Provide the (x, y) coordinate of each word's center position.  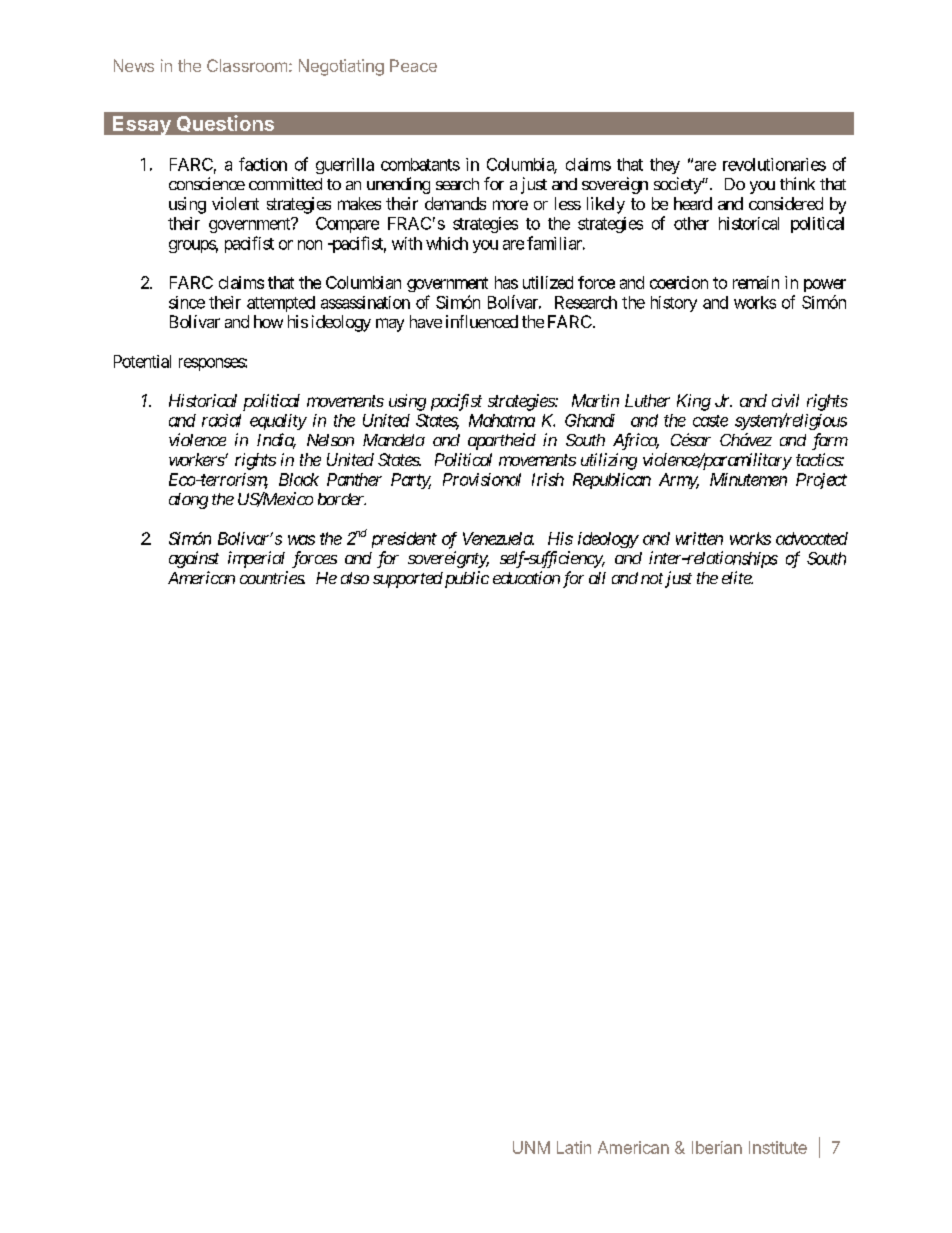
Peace (413, 65)
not (652, 578)
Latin (574, 1147)
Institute (778, 1147)
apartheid (502, 441)
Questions (225, 123)
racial (221, 420)
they (665, 166)
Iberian (717, 1147)
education (526, 577)
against (194, 559)
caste (710, 421)
